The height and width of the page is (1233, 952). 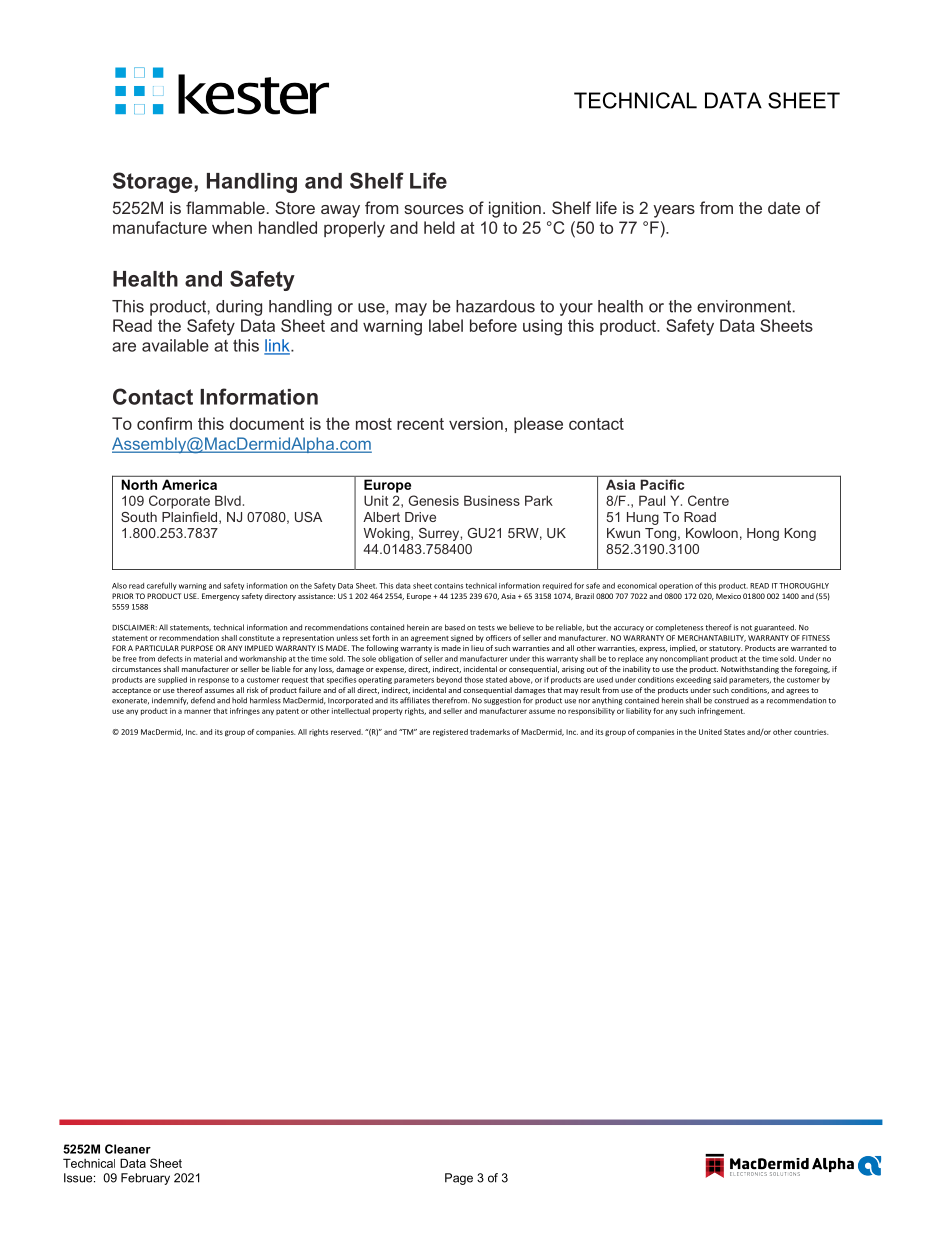 I want to click on date, so click(x=784, y=207).
